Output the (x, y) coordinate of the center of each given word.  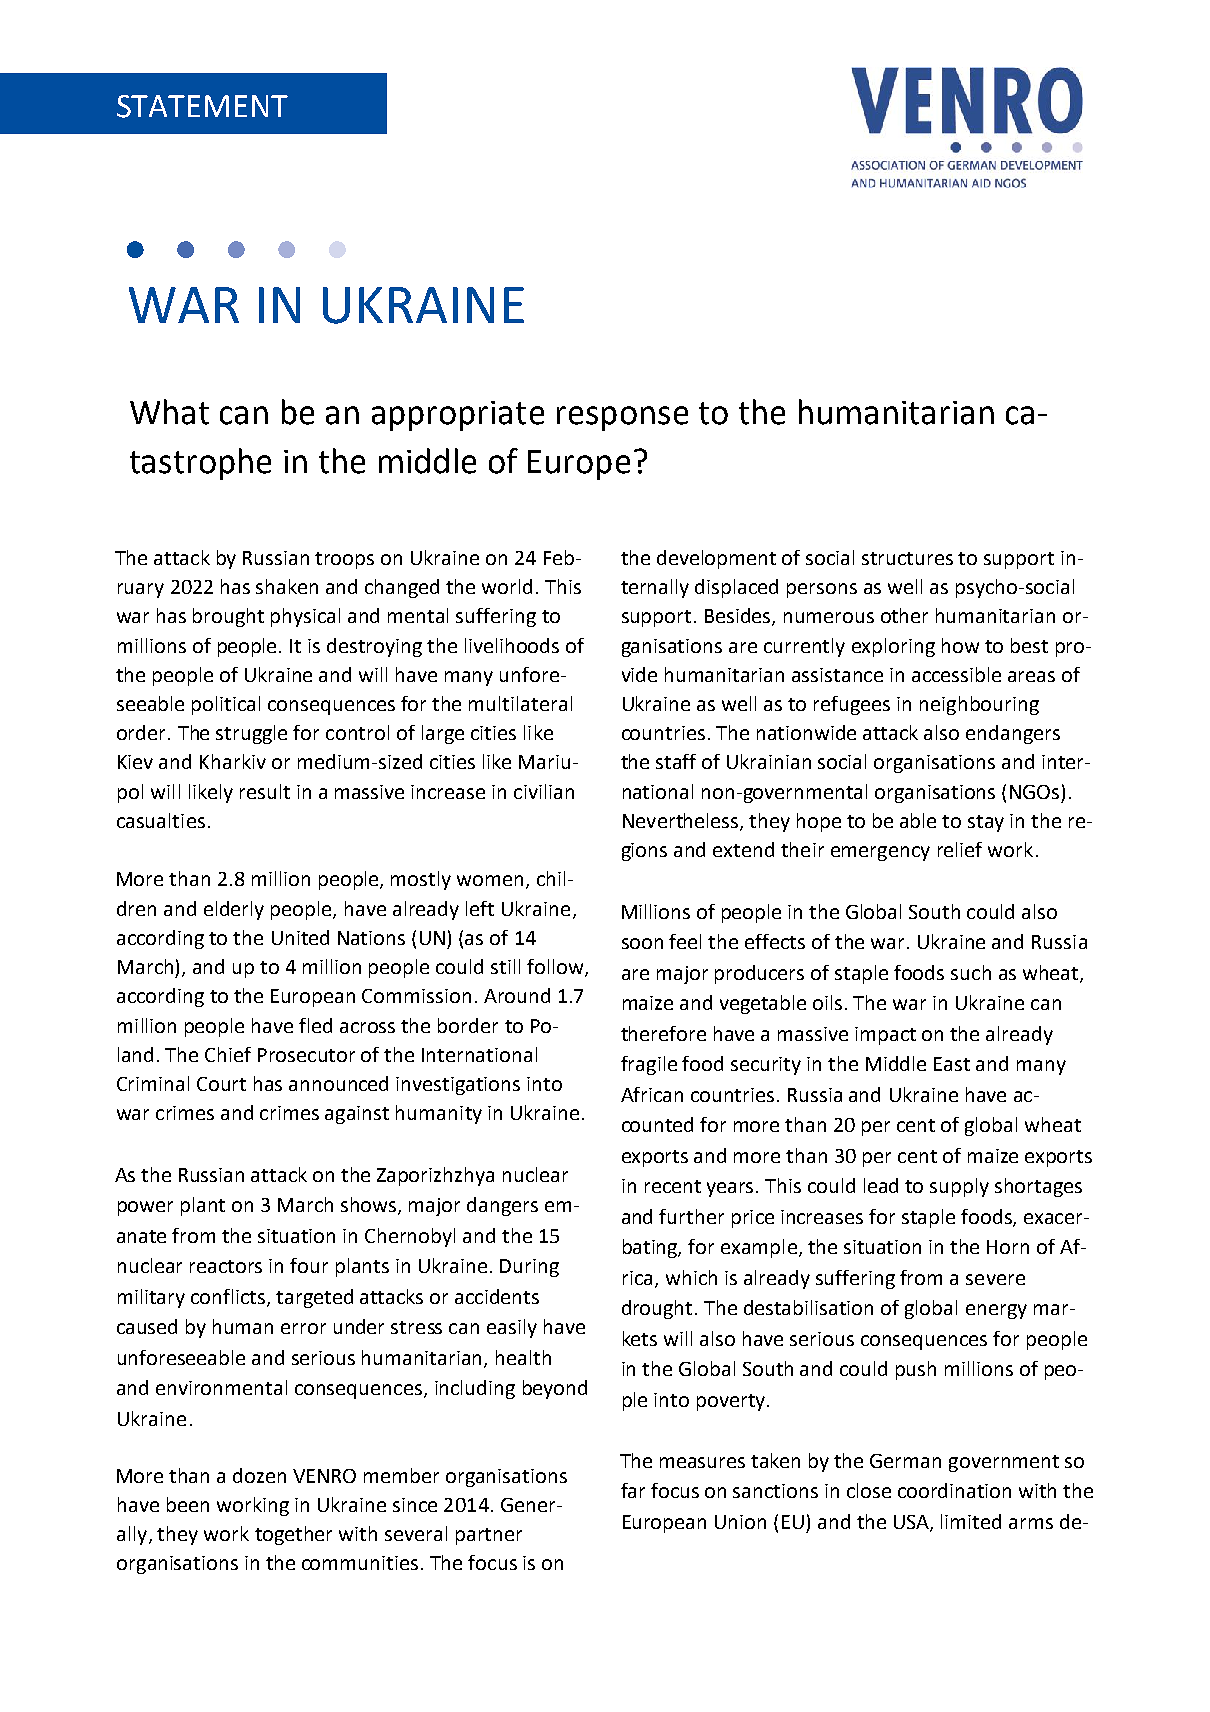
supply (959, 1187)
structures (907, 558)
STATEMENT (202, 106)
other (904, 615)
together (293, 1535)
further (691, 1216)
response (622, 418)
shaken (287, 586)
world (507, 586)
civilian (544, 791)
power (145, 1208)
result (265, 791)
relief (960, 849)
